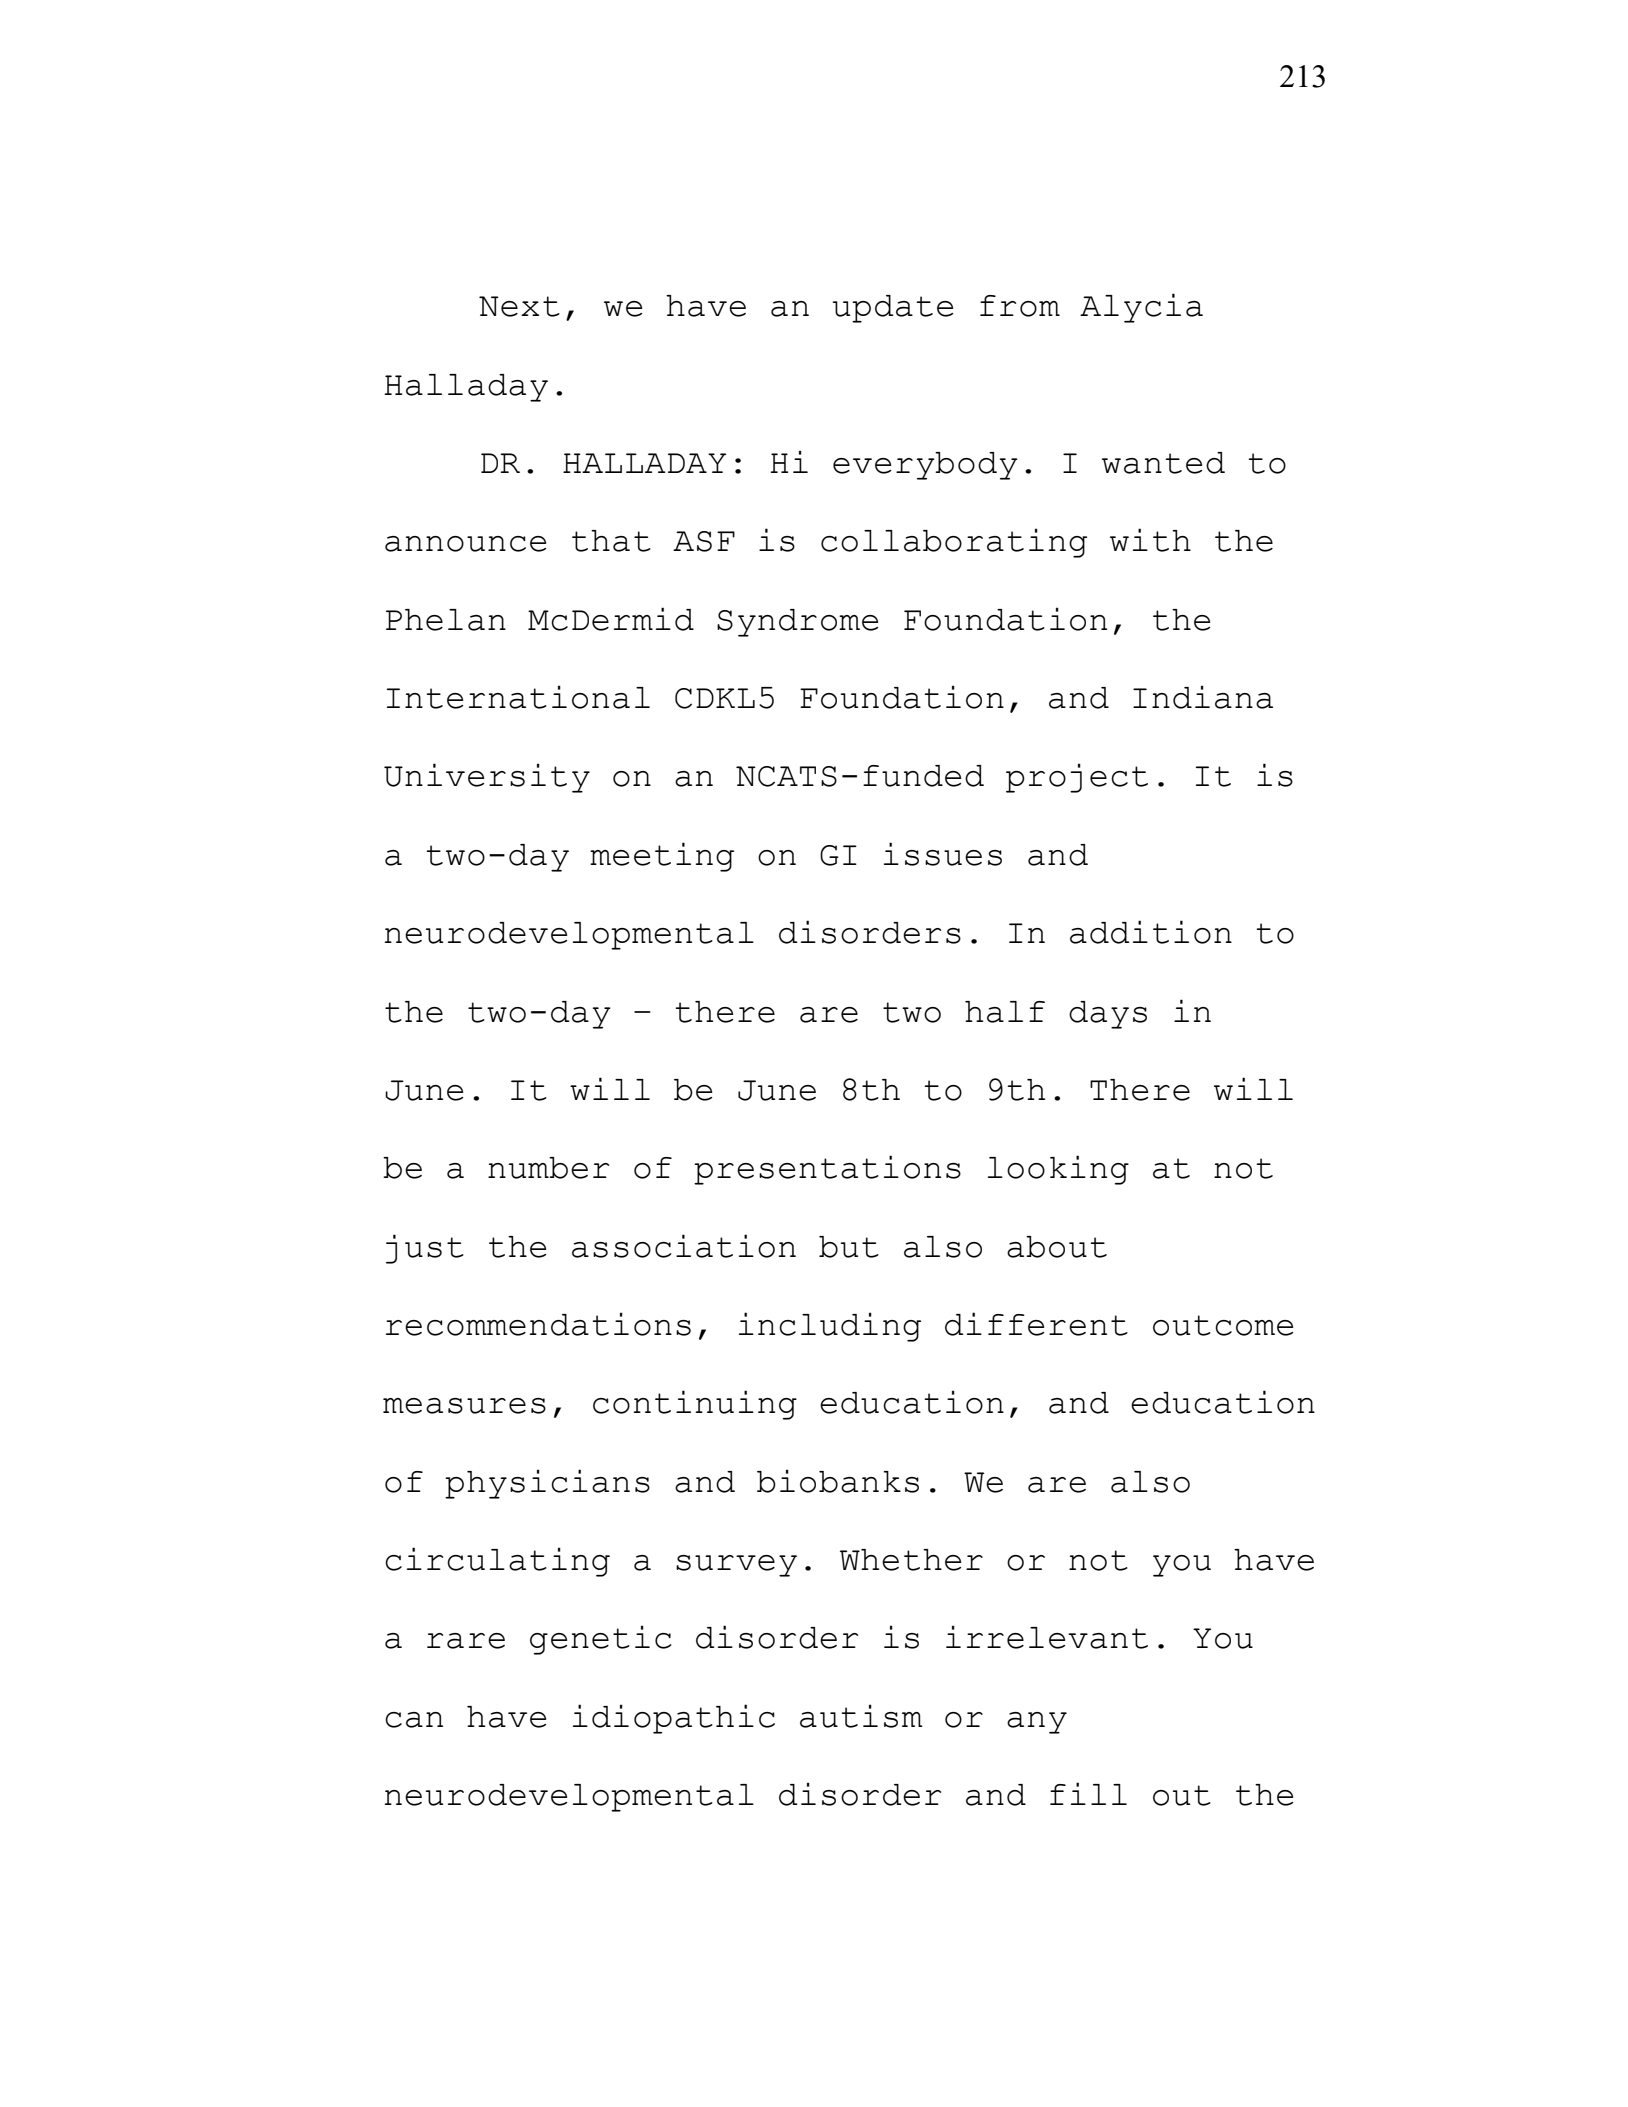 The height and width of the page is (2107, 1628). Describe the element at coordinates (519, 306) in the page. I see `Next` at that location.
